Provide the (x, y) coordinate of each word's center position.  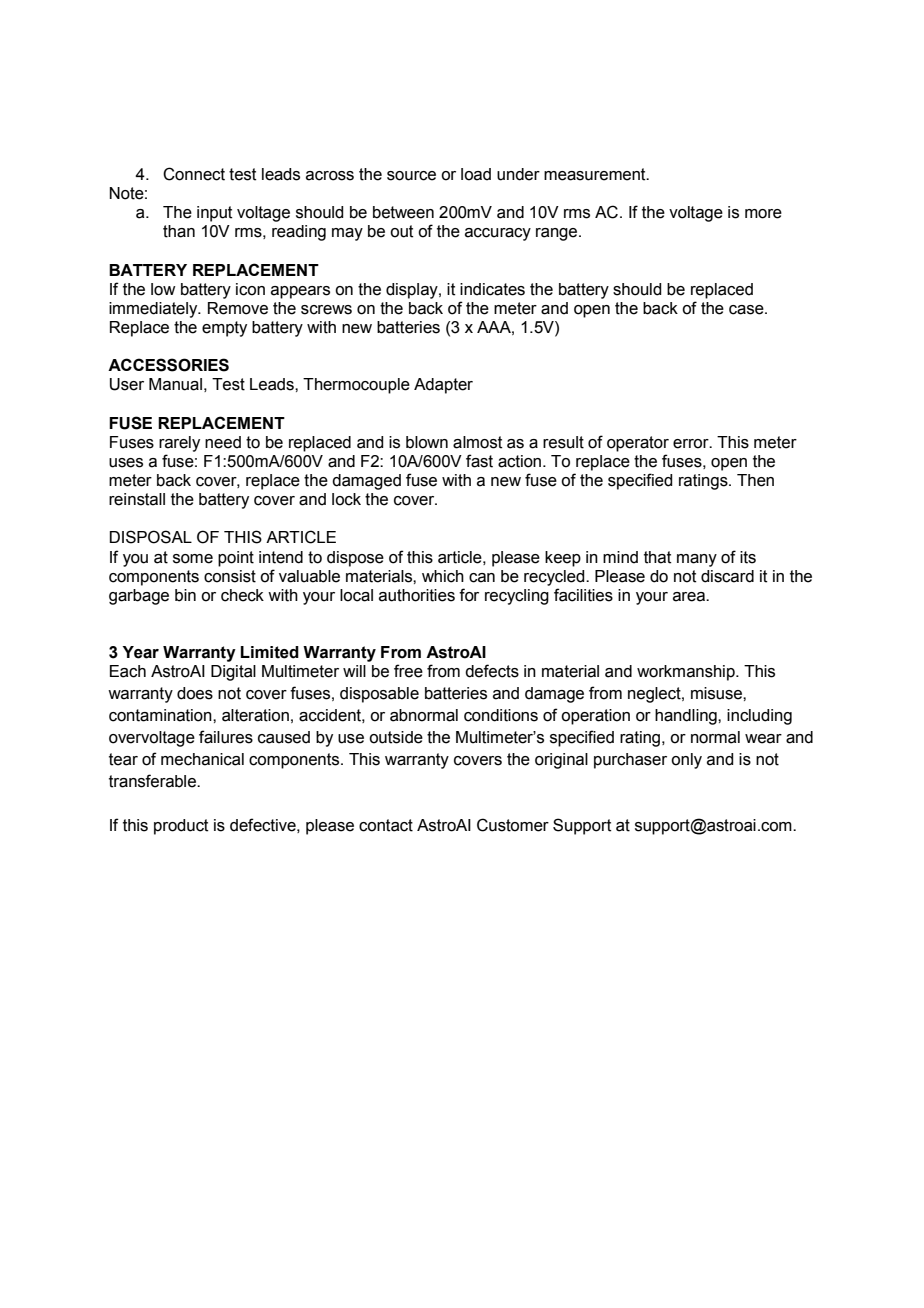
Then (755, 480)
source (411, 176)
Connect (194, 174)
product (181, 827)
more (763, 214)
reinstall (137, 499)
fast (479, 461)
